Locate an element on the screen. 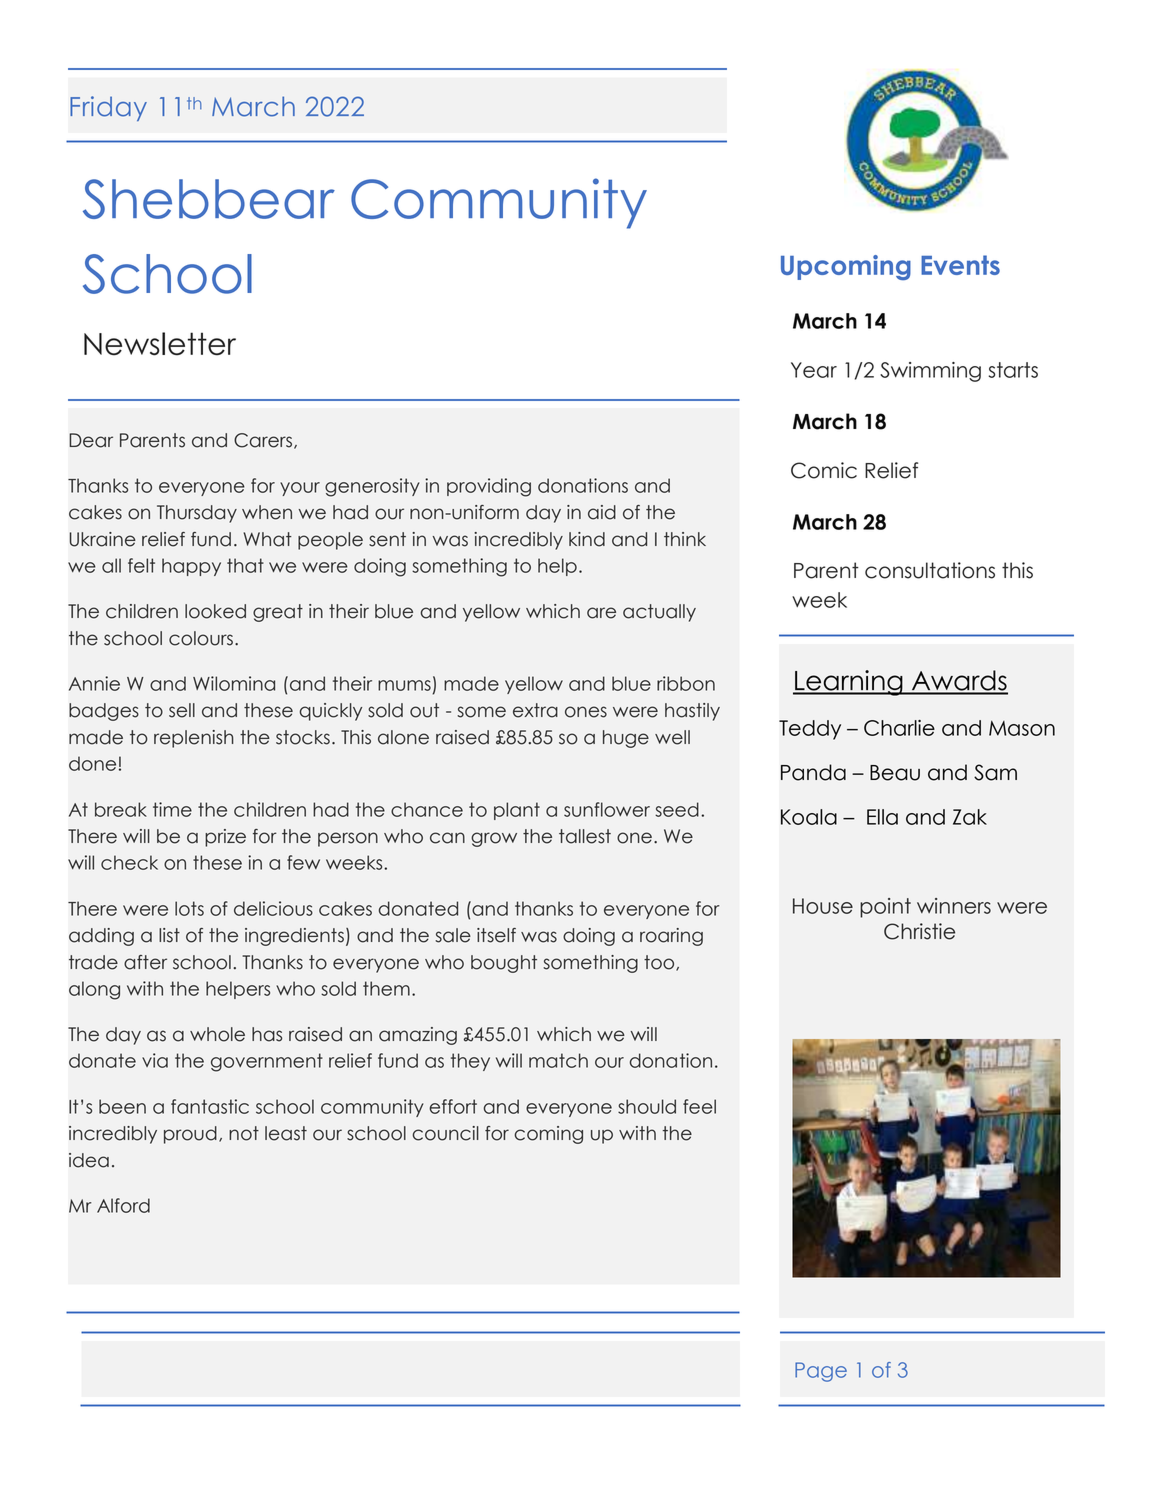 The width and height of the screenshot is (1159, 1500). Page is located at coordinates (821, 1372).
